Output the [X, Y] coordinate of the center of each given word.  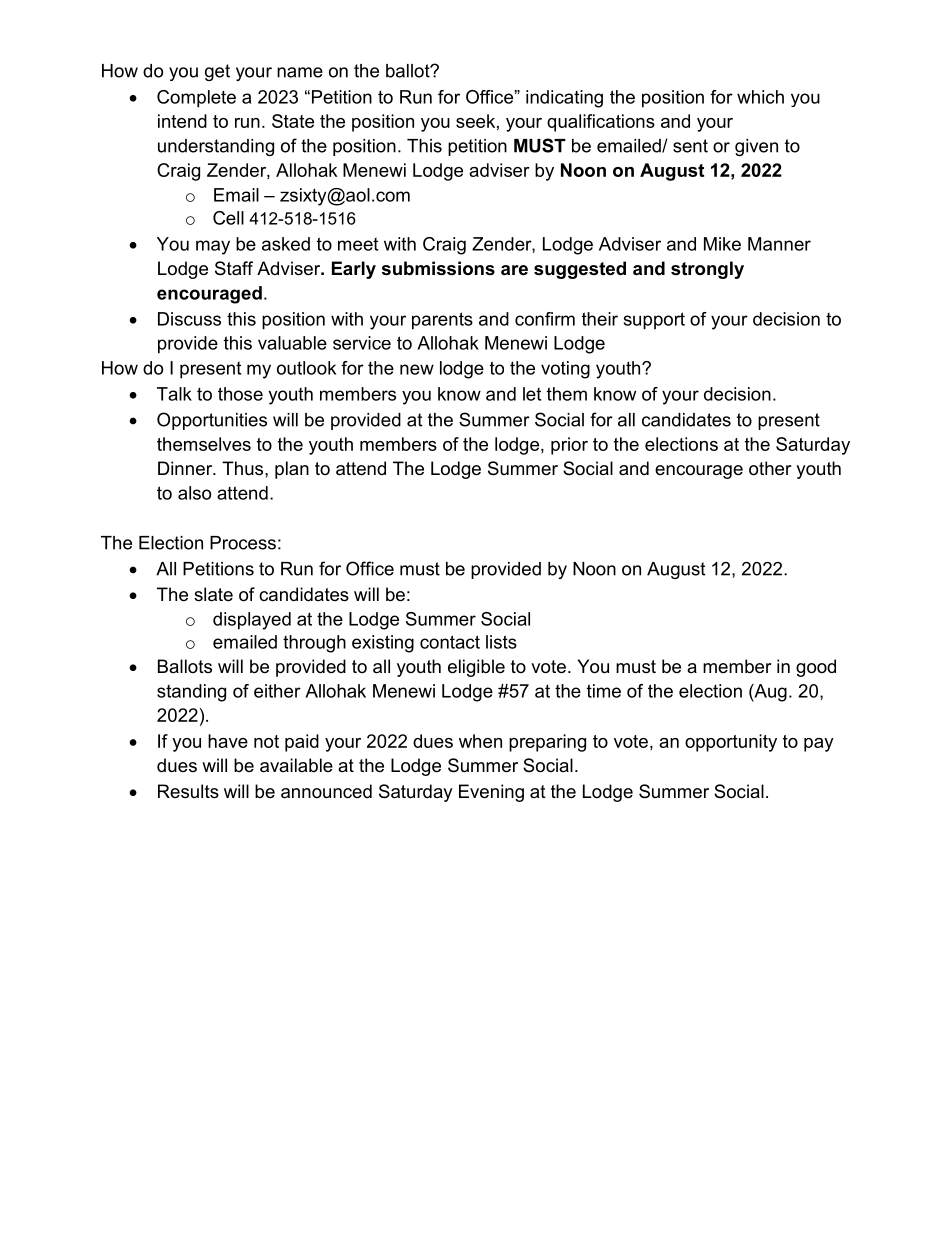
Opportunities [212, 421]
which [760, 97]
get [217, 72]
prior [569, 446]
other [770, 468]
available [296, 765]
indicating [564, 99]
